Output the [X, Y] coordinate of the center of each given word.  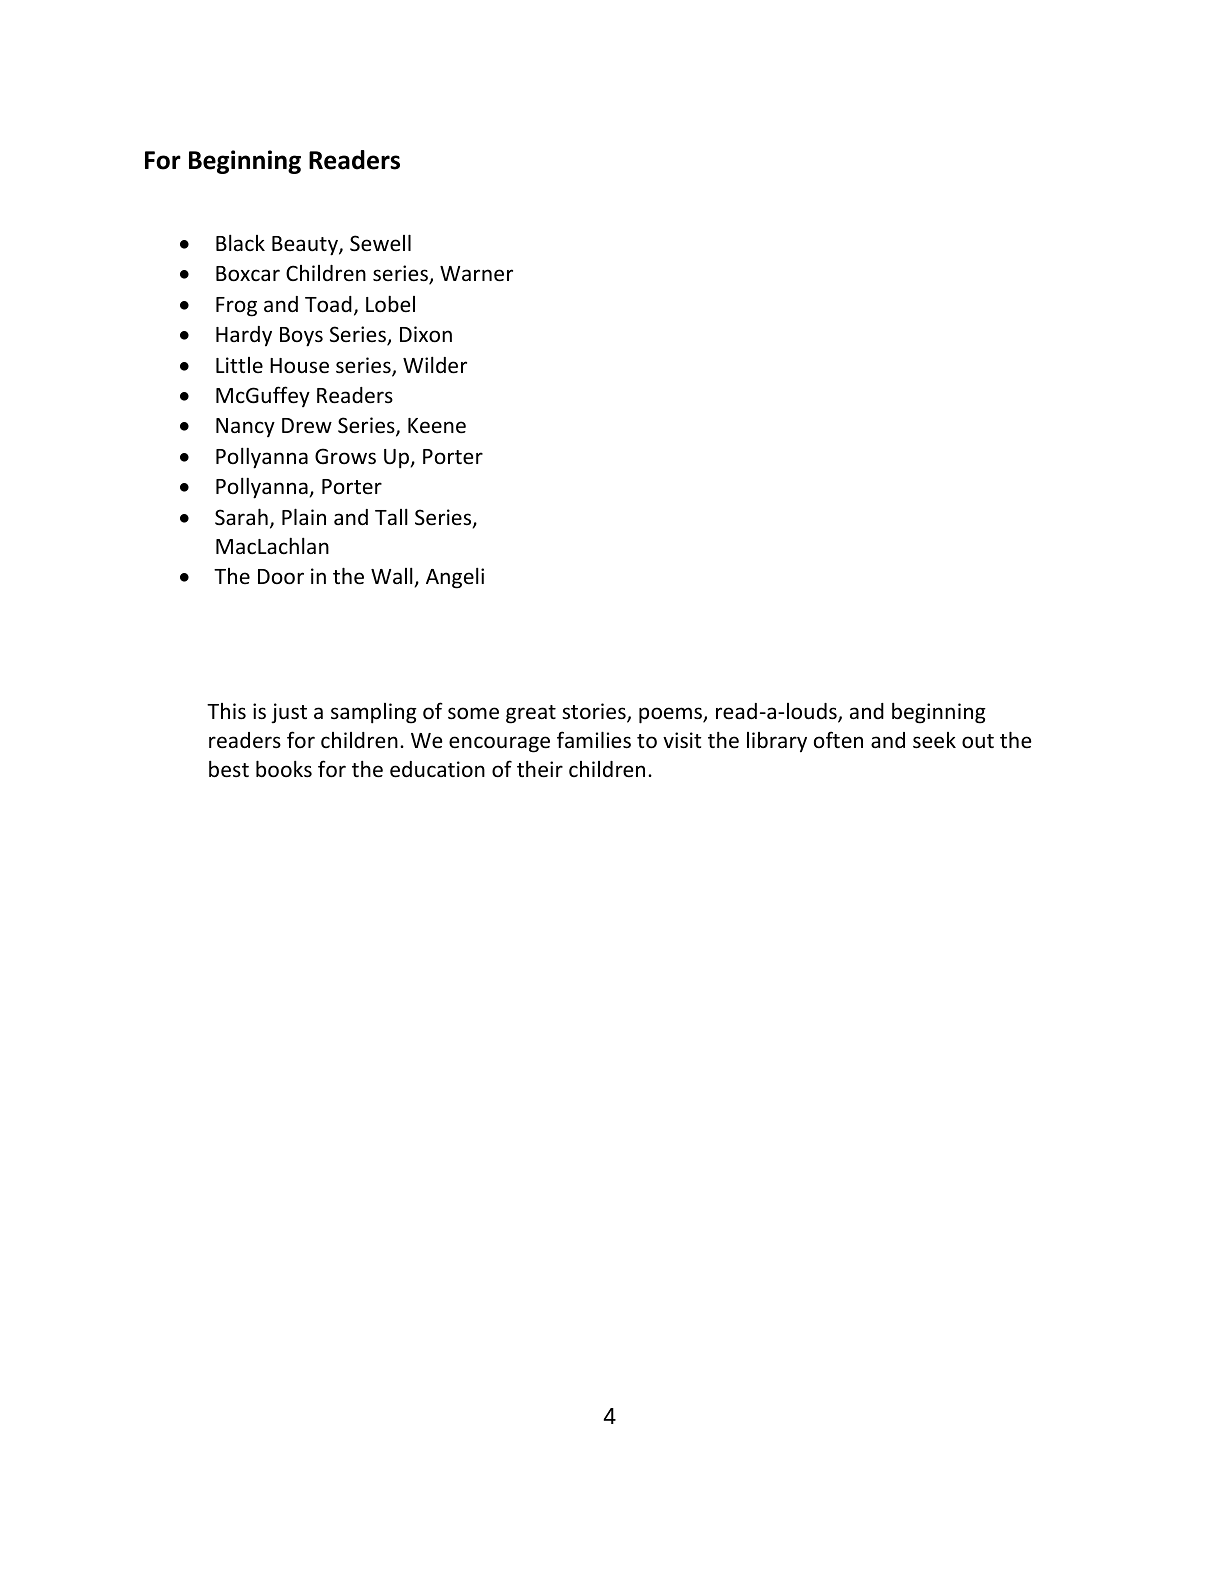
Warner [476, 274]
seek [934, 740]
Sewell [380, 243]
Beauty [306, 246]
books [284, 769]
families [594, 740]
